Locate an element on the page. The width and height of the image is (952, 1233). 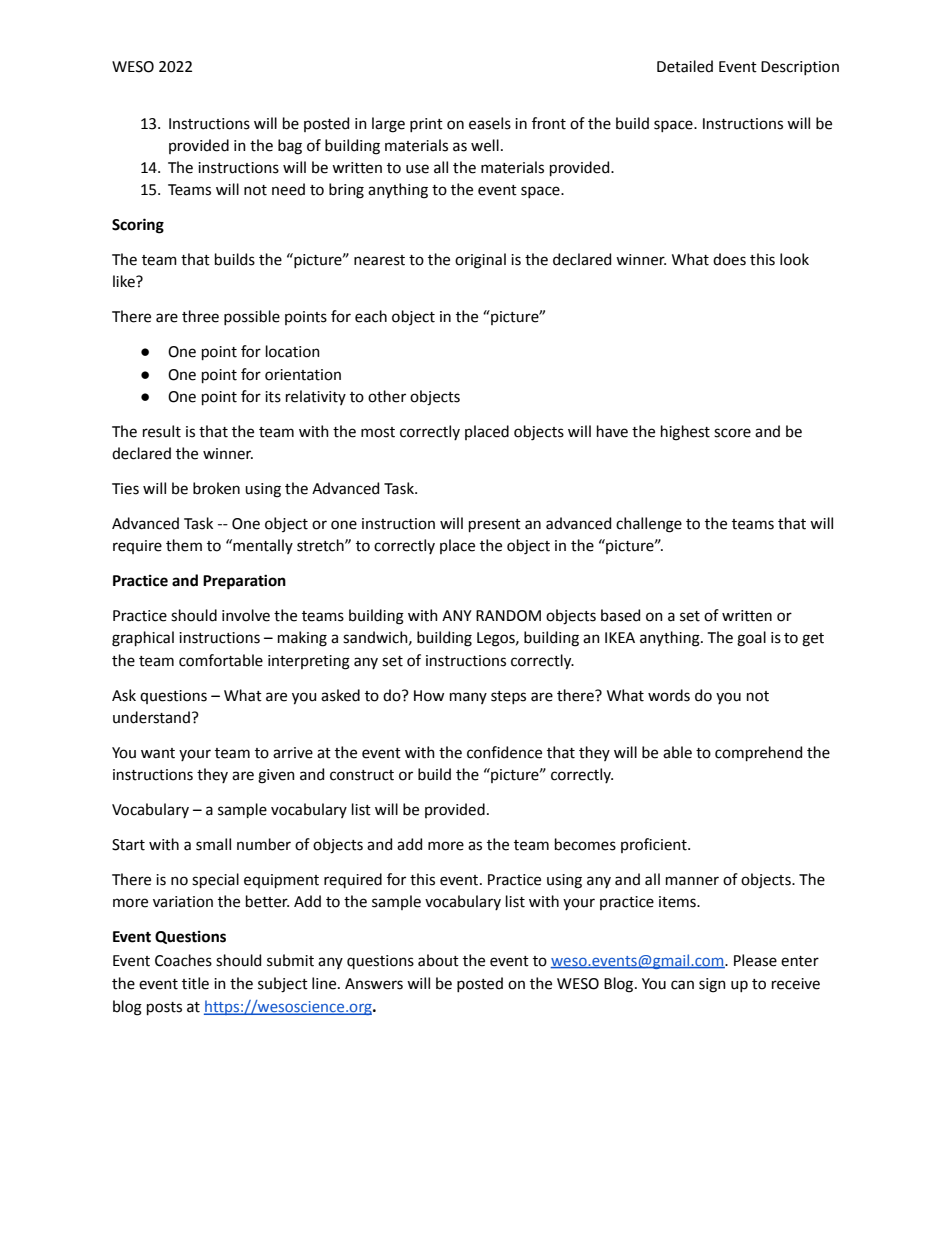
print is located at coordinates (426, 125).
